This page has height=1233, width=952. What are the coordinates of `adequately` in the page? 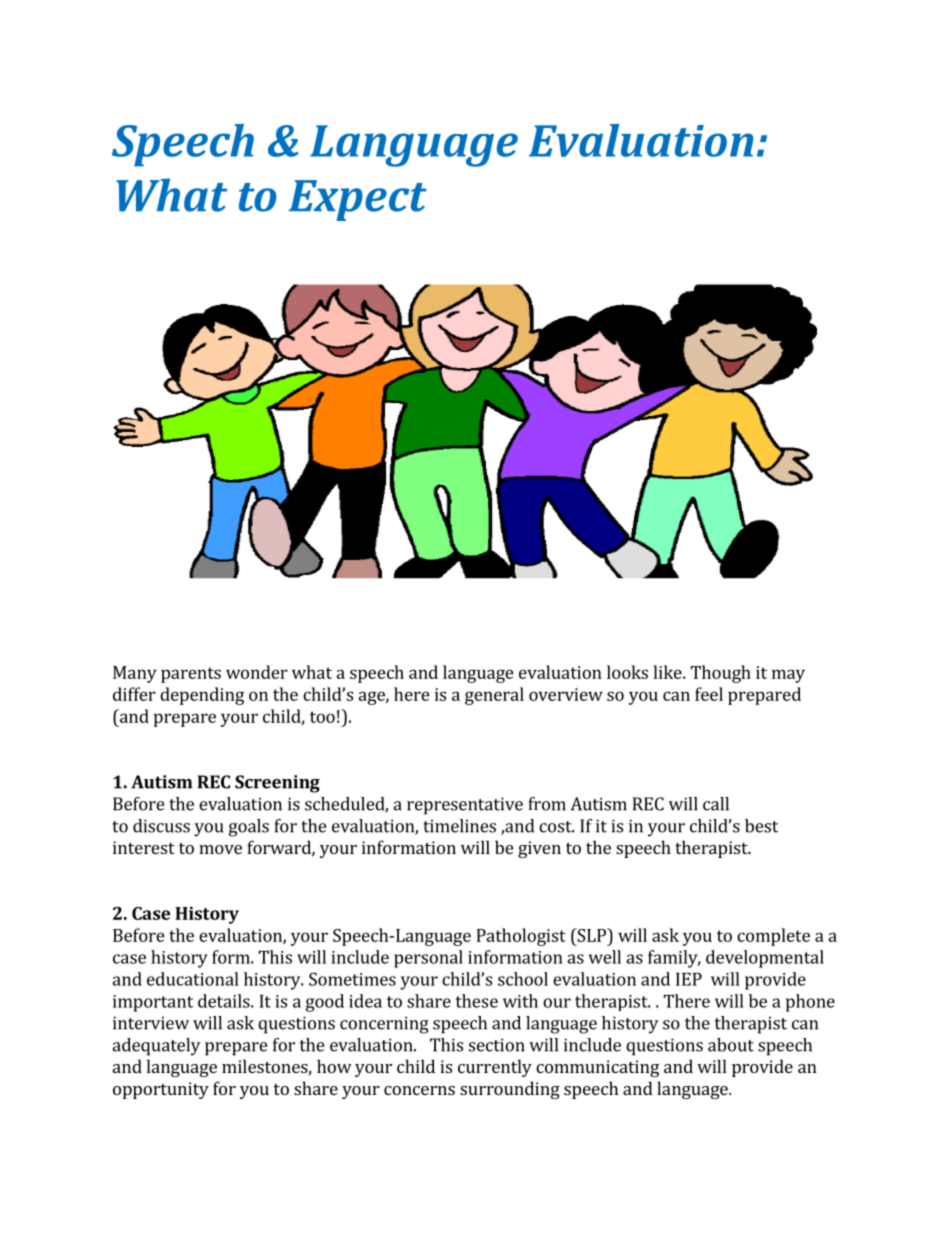 It's located at (156, 1047).
